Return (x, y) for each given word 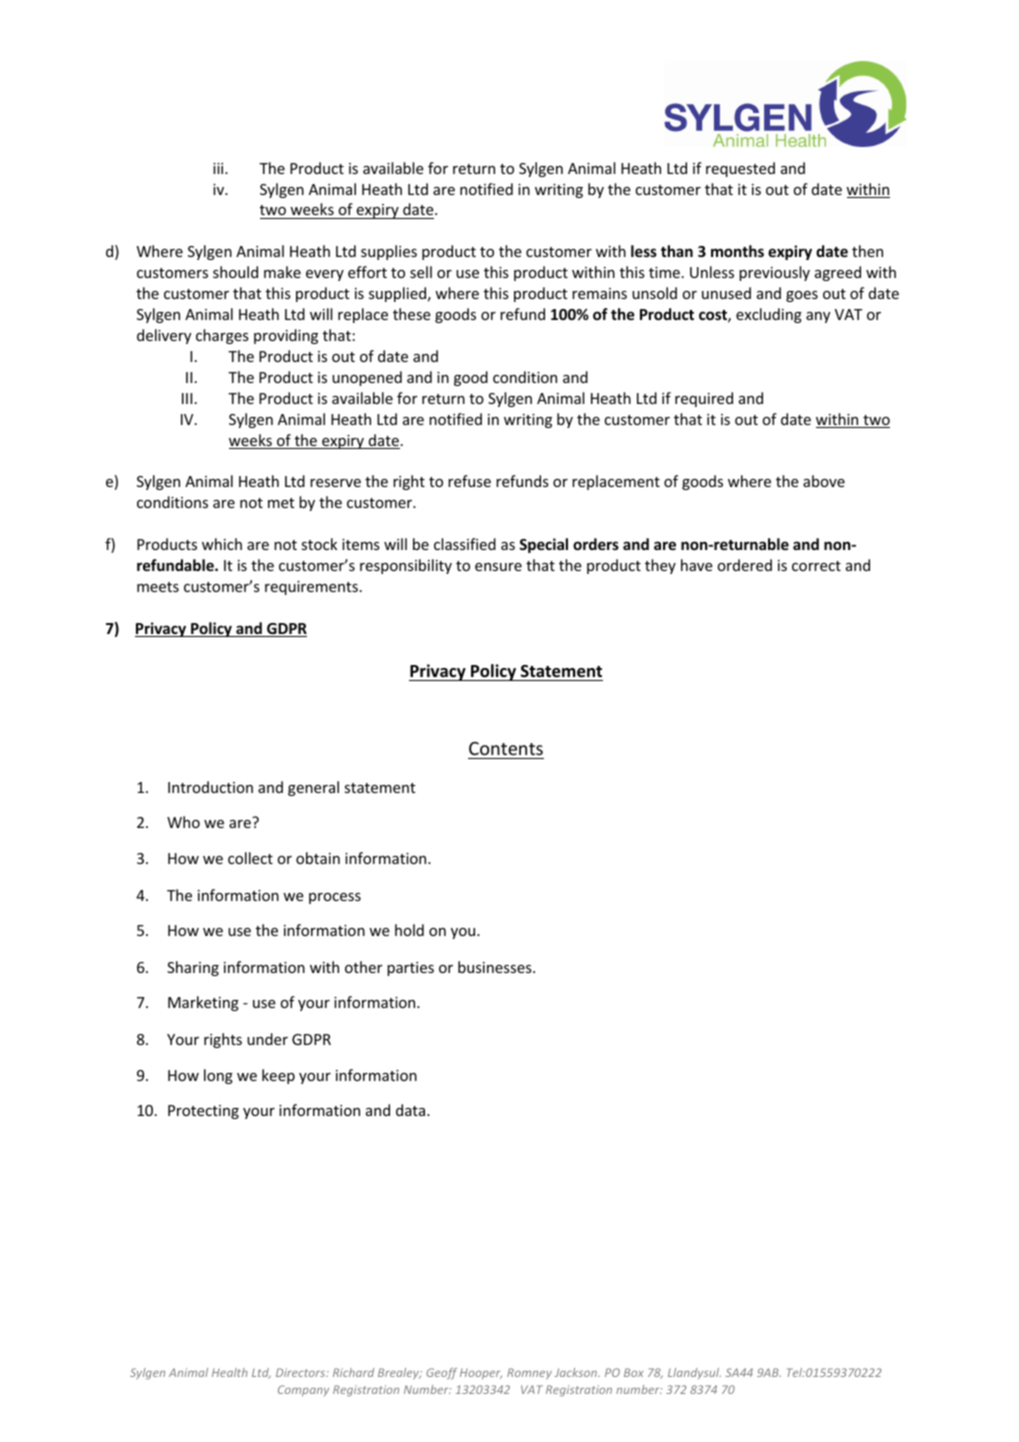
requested (740, 169)
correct (816, 566)
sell (421, 272)
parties (410, 969)
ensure (498, 567)
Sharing (193, 968)
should (235, 272)
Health (230, 1372)
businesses (496, 967)
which (222, 544)
